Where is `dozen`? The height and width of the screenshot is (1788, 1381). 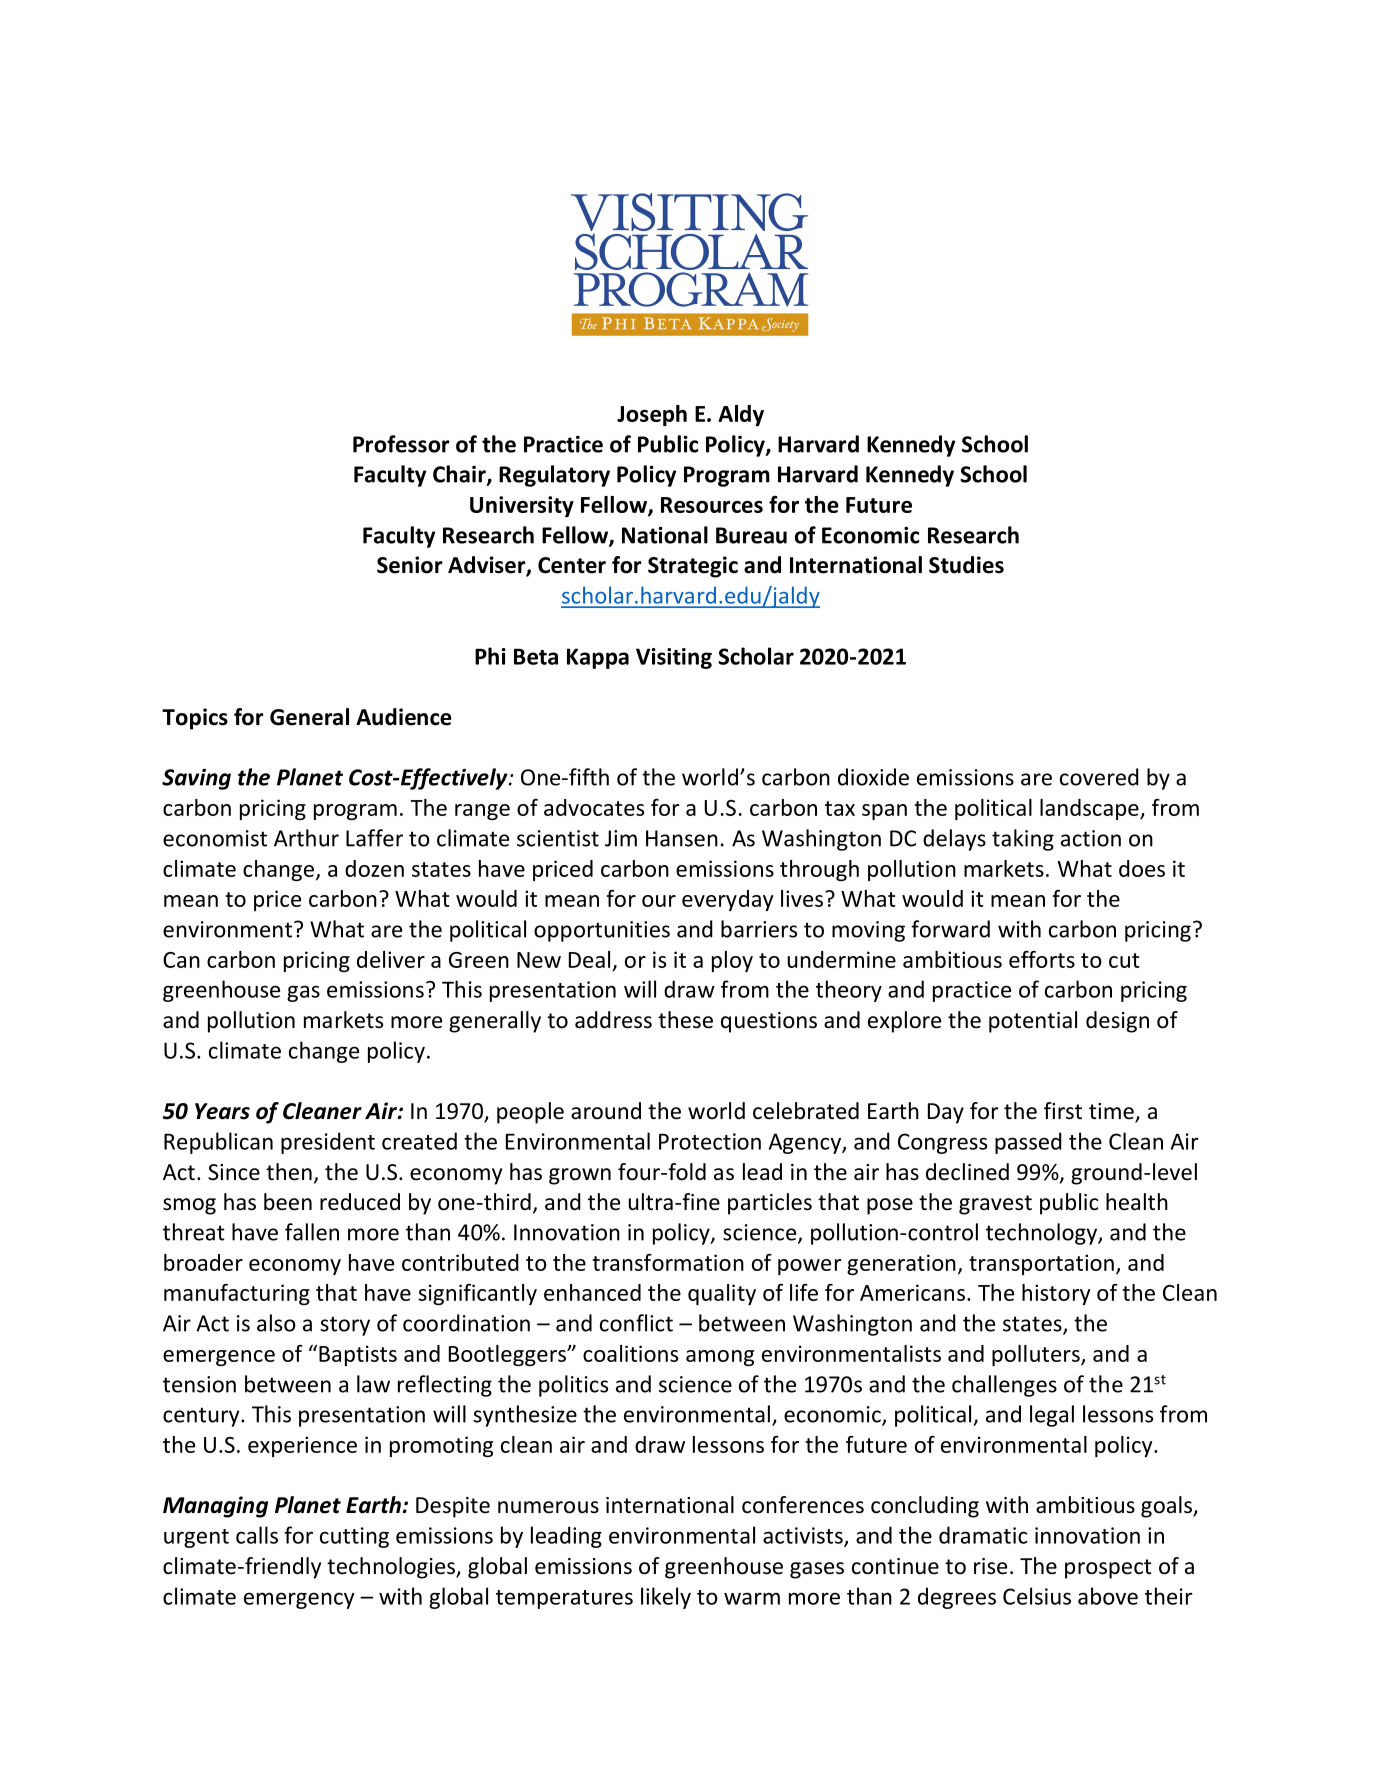 dozen is located at coordinates (374, 868).
